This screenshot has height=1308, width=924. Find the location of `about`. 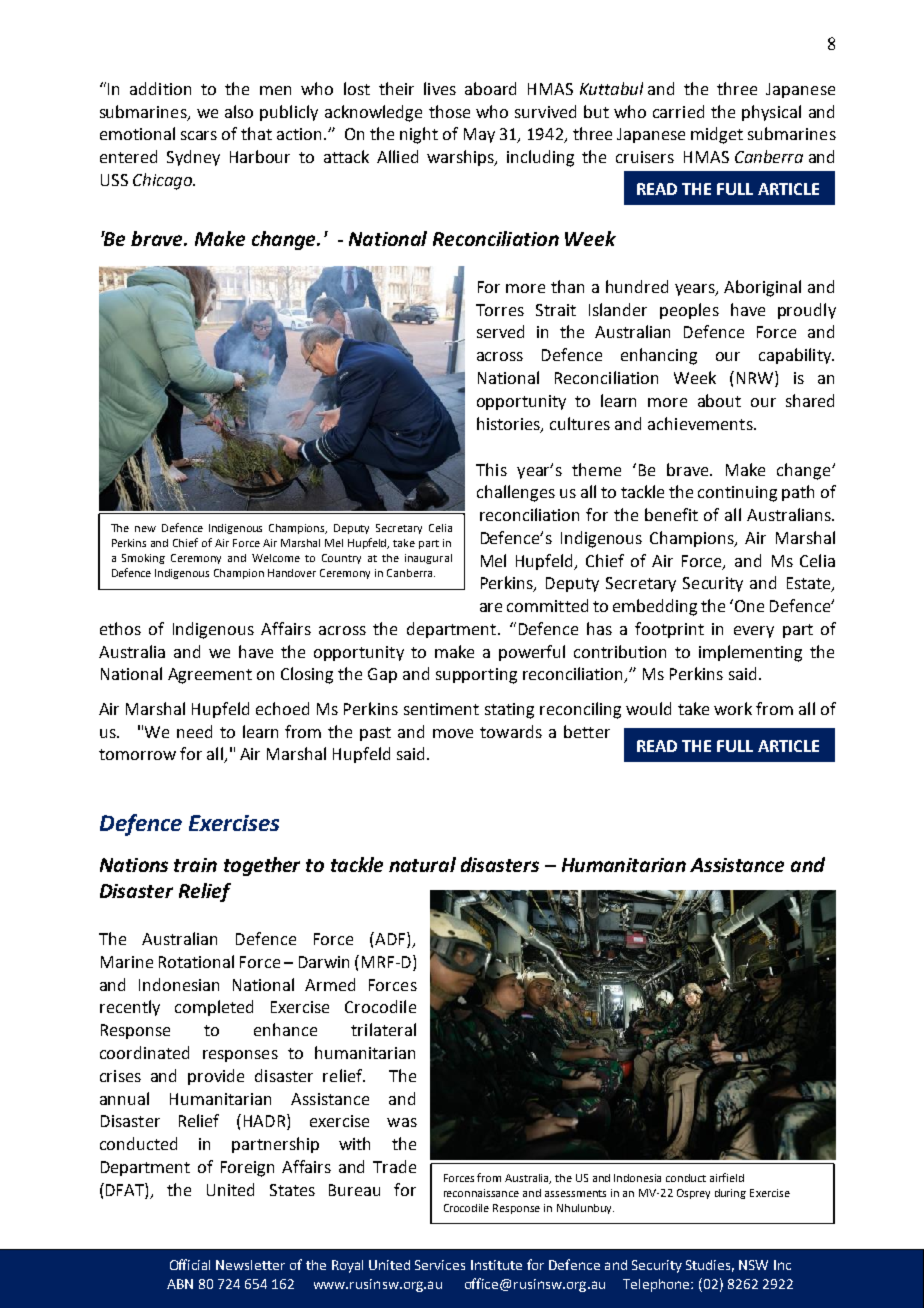

about is located at coordinates (719, 400).
